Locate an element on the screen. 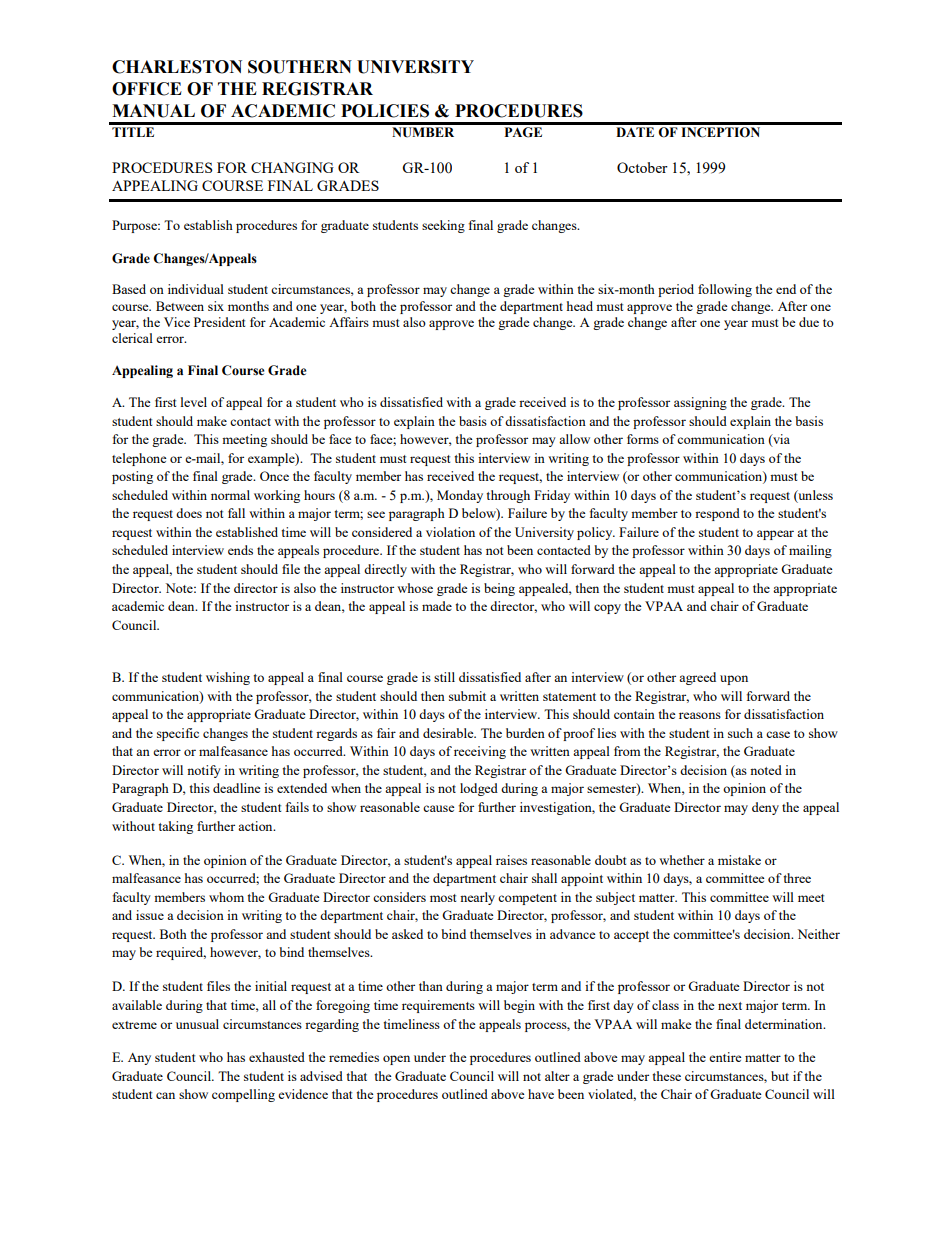  level is located at coordinates (194, 402).
